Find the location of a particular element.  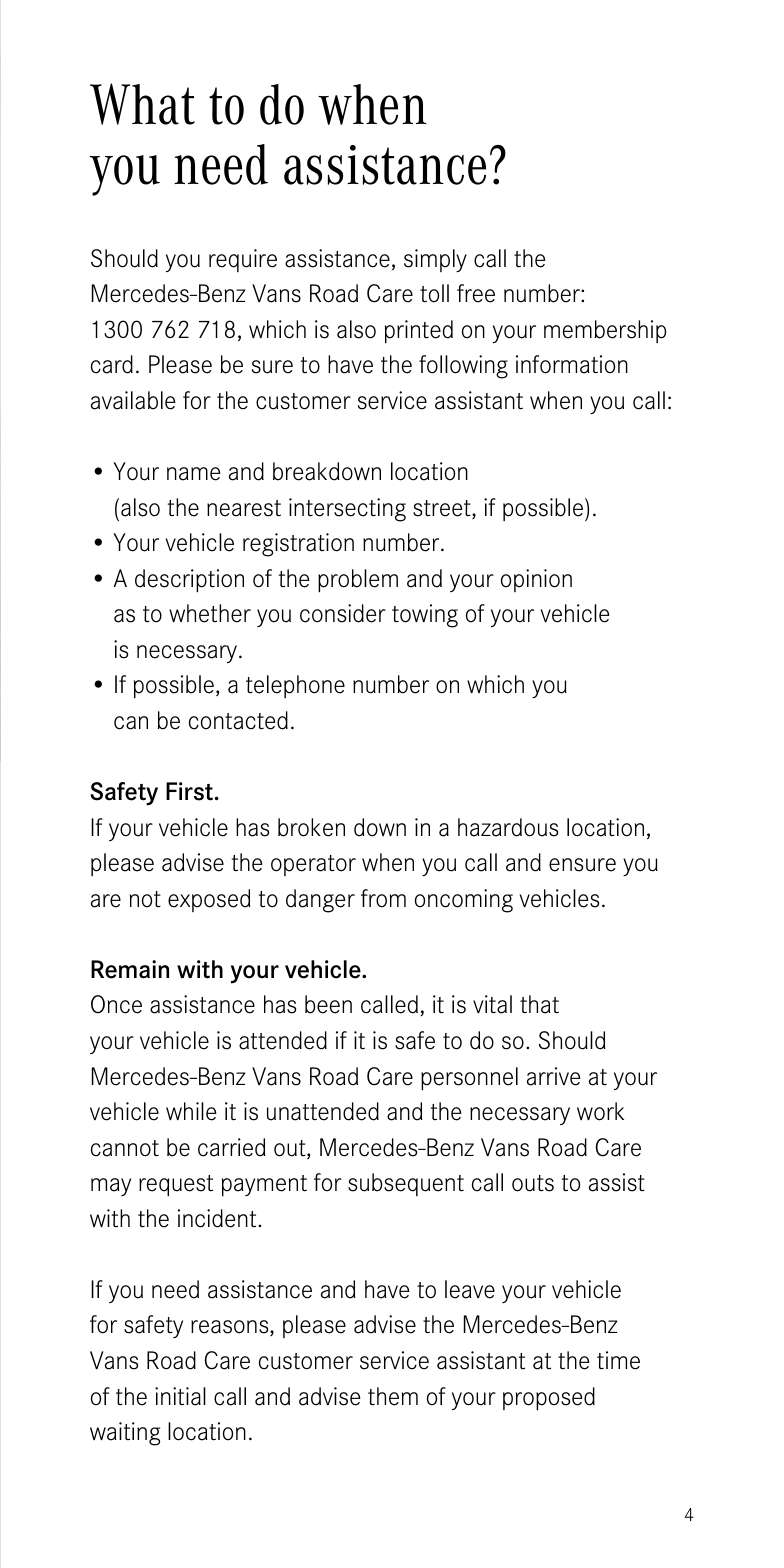

problem is located at coordinates (358, 580).
